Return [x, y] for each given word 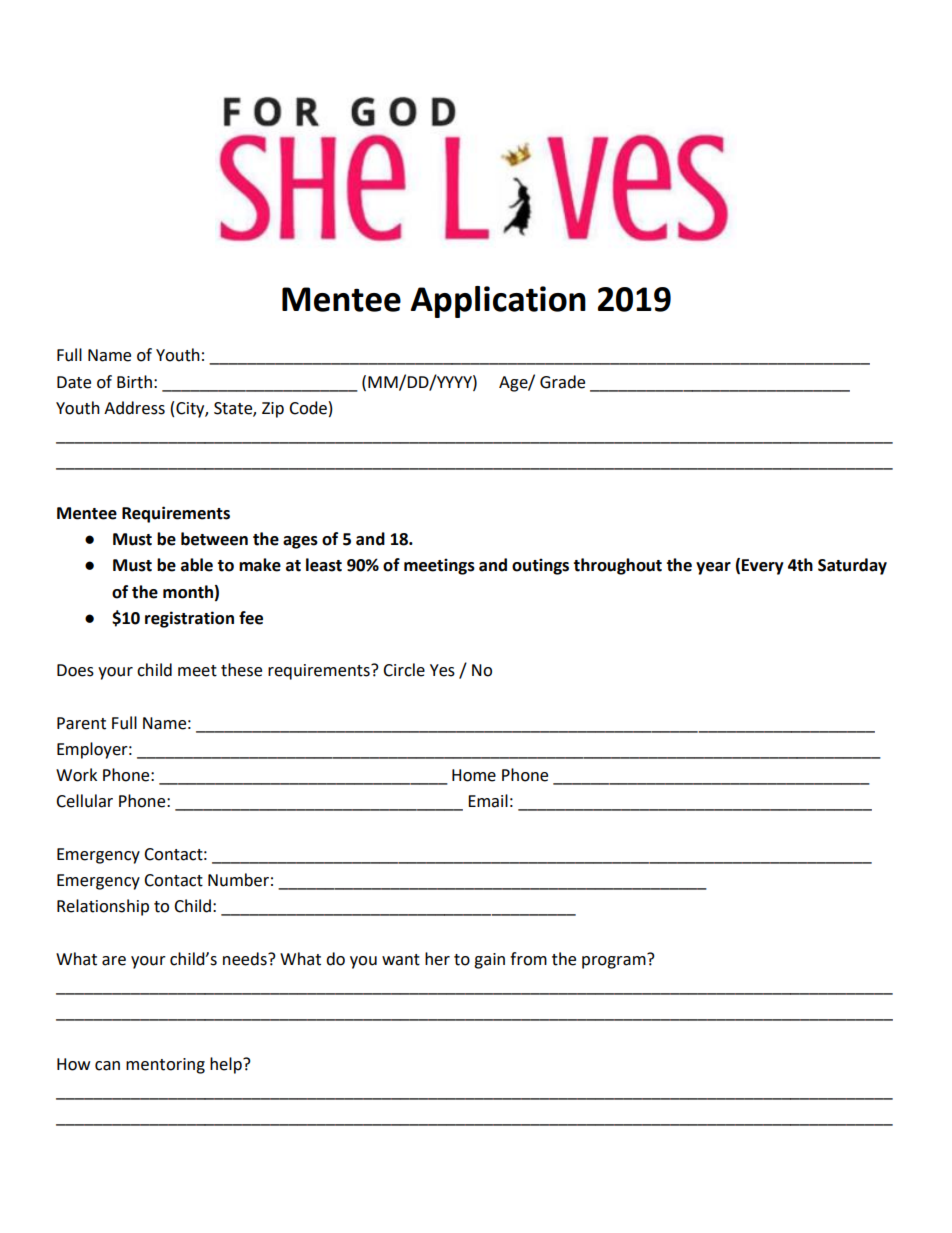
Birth [134, 382]
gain [489, 961]
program [615, 961]
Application [498, 302]
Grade [562, 382]
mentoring [165, 1066]
